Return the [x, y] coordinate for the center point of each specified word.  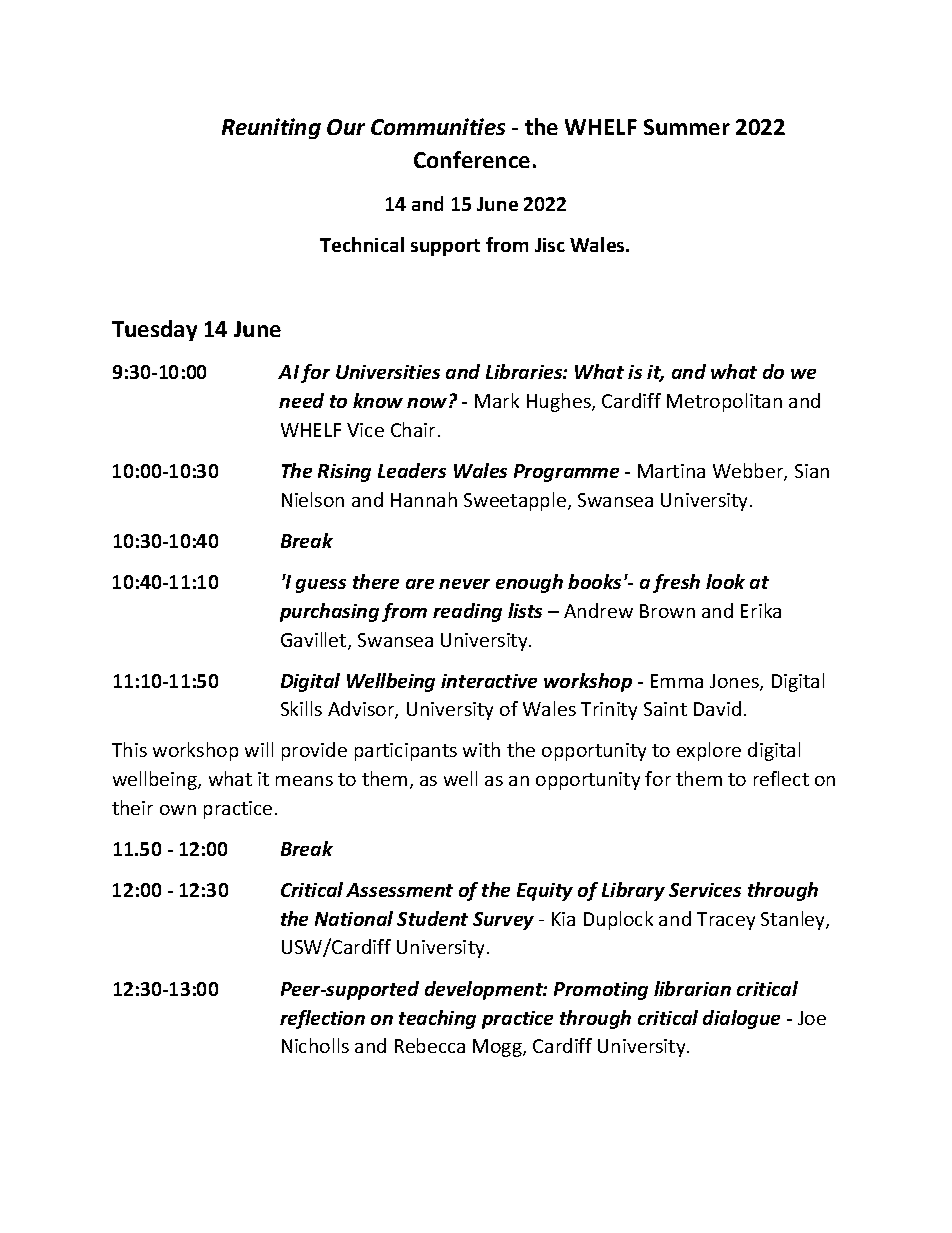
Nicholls [315, 1045]
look [725, 581]
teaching [437, 1019]
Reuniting [271, 128]
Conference [472, 159]
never [464, 584]
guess [321, 586]
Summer [687, 127]
